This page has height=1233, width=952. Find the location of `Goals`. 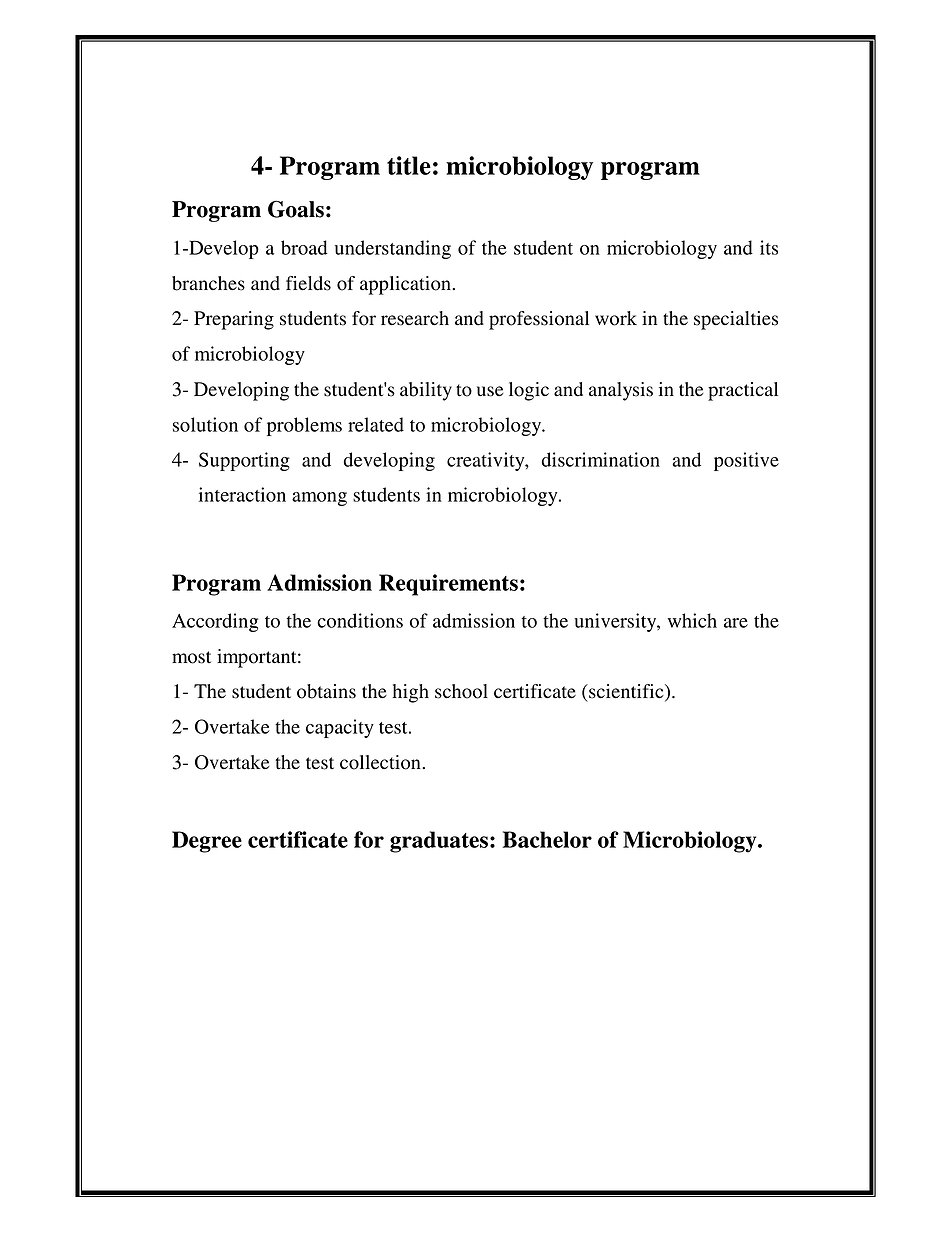

Goals is located at coordinates (296, 209).
